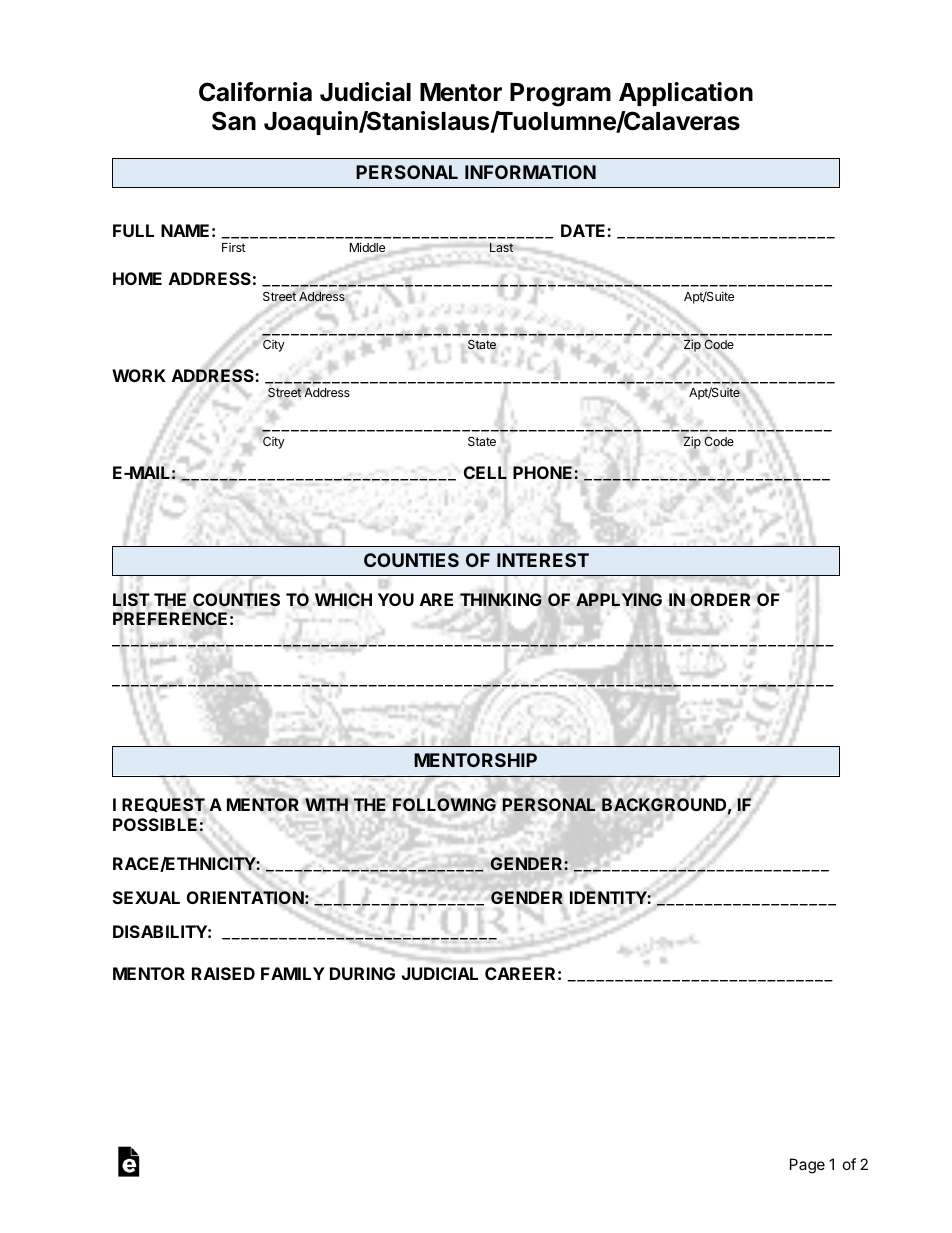 The image size is (952, 1233). What do you see at coordinates (485, 472) in the image?
I see `CELL` at bounding box center [485, 472].
